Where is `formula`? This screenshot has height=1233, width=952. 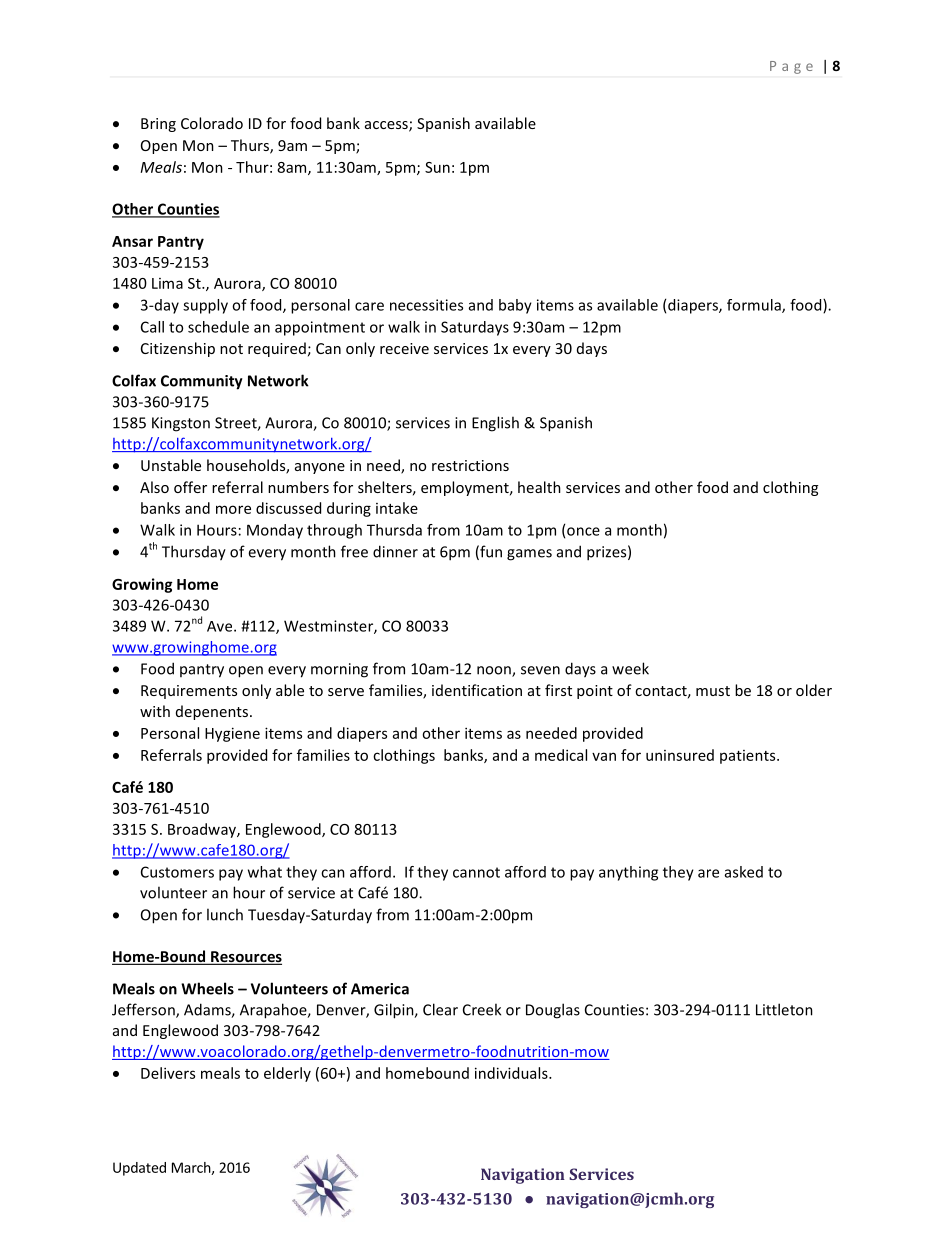
formula is located at coordinates (755, 306).
